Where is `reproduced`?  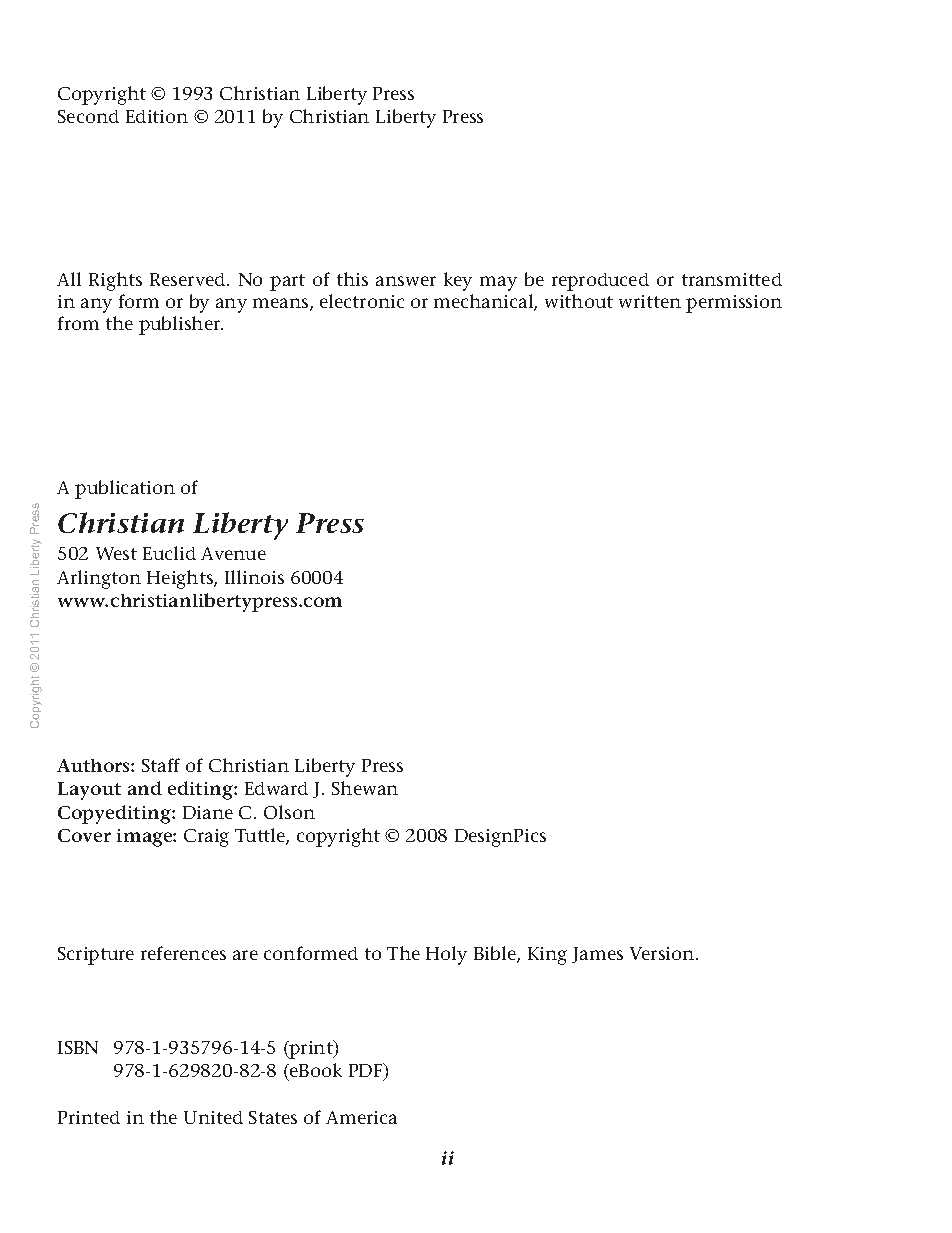
reproduced is located at coordinates (600, 282).
